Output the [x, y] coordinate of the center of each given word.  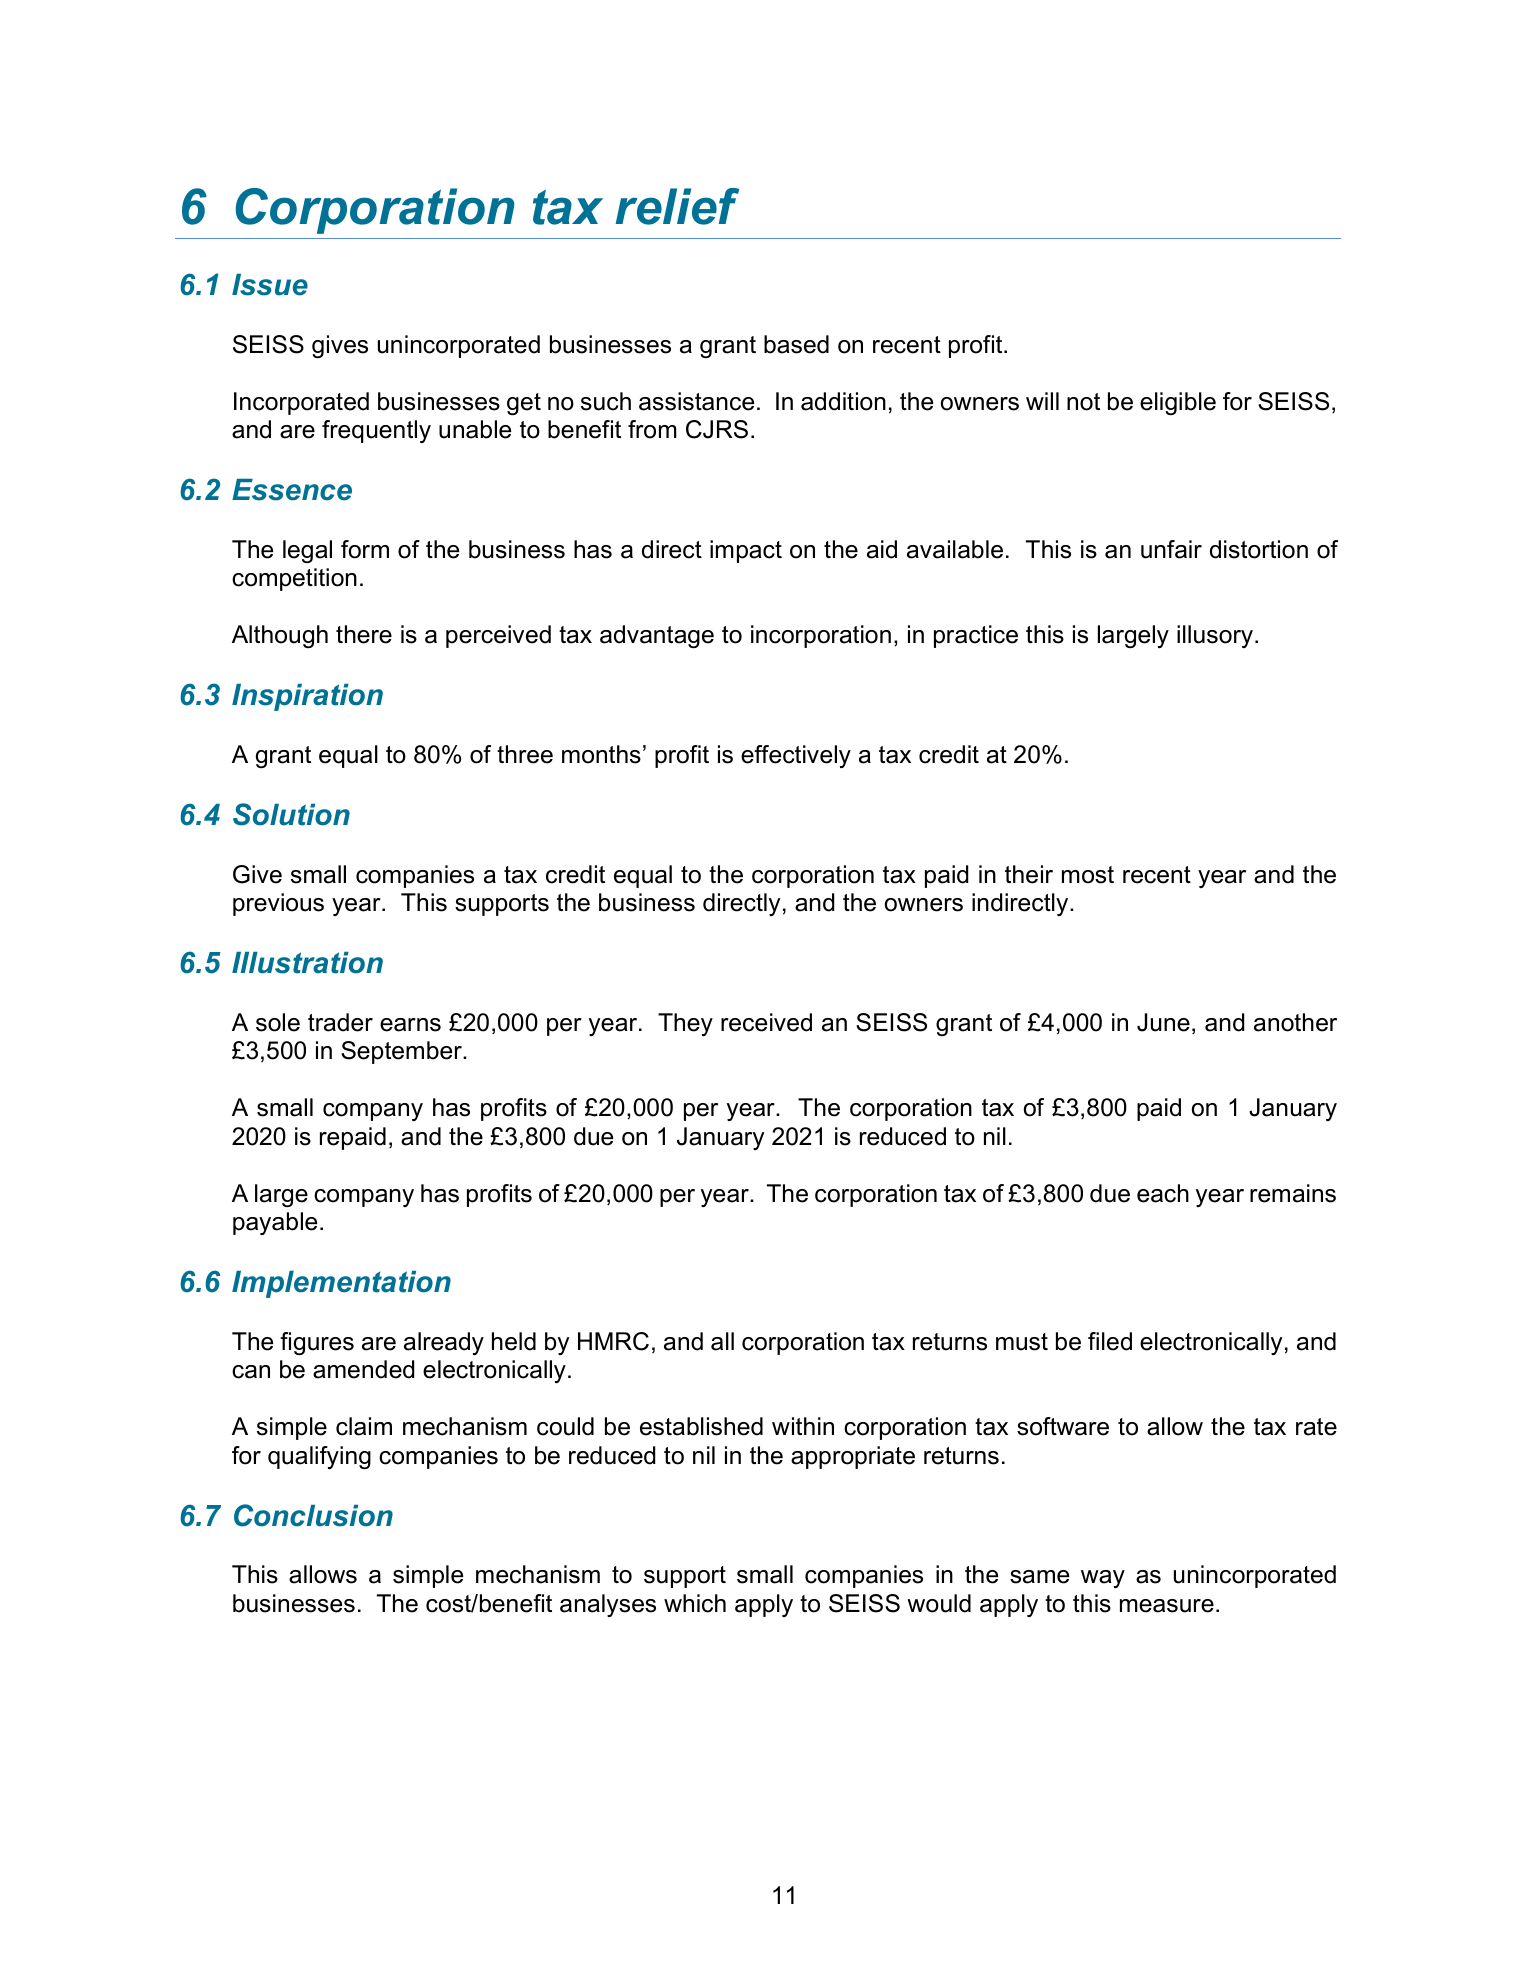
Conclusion [313, 1515]
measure [1167, 1606]
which [695, 1603]
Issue [270, 285]
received [766, 1022]
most [1088, 875]
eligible [1178, 403]
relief [677, 206]
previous [278, 904]
